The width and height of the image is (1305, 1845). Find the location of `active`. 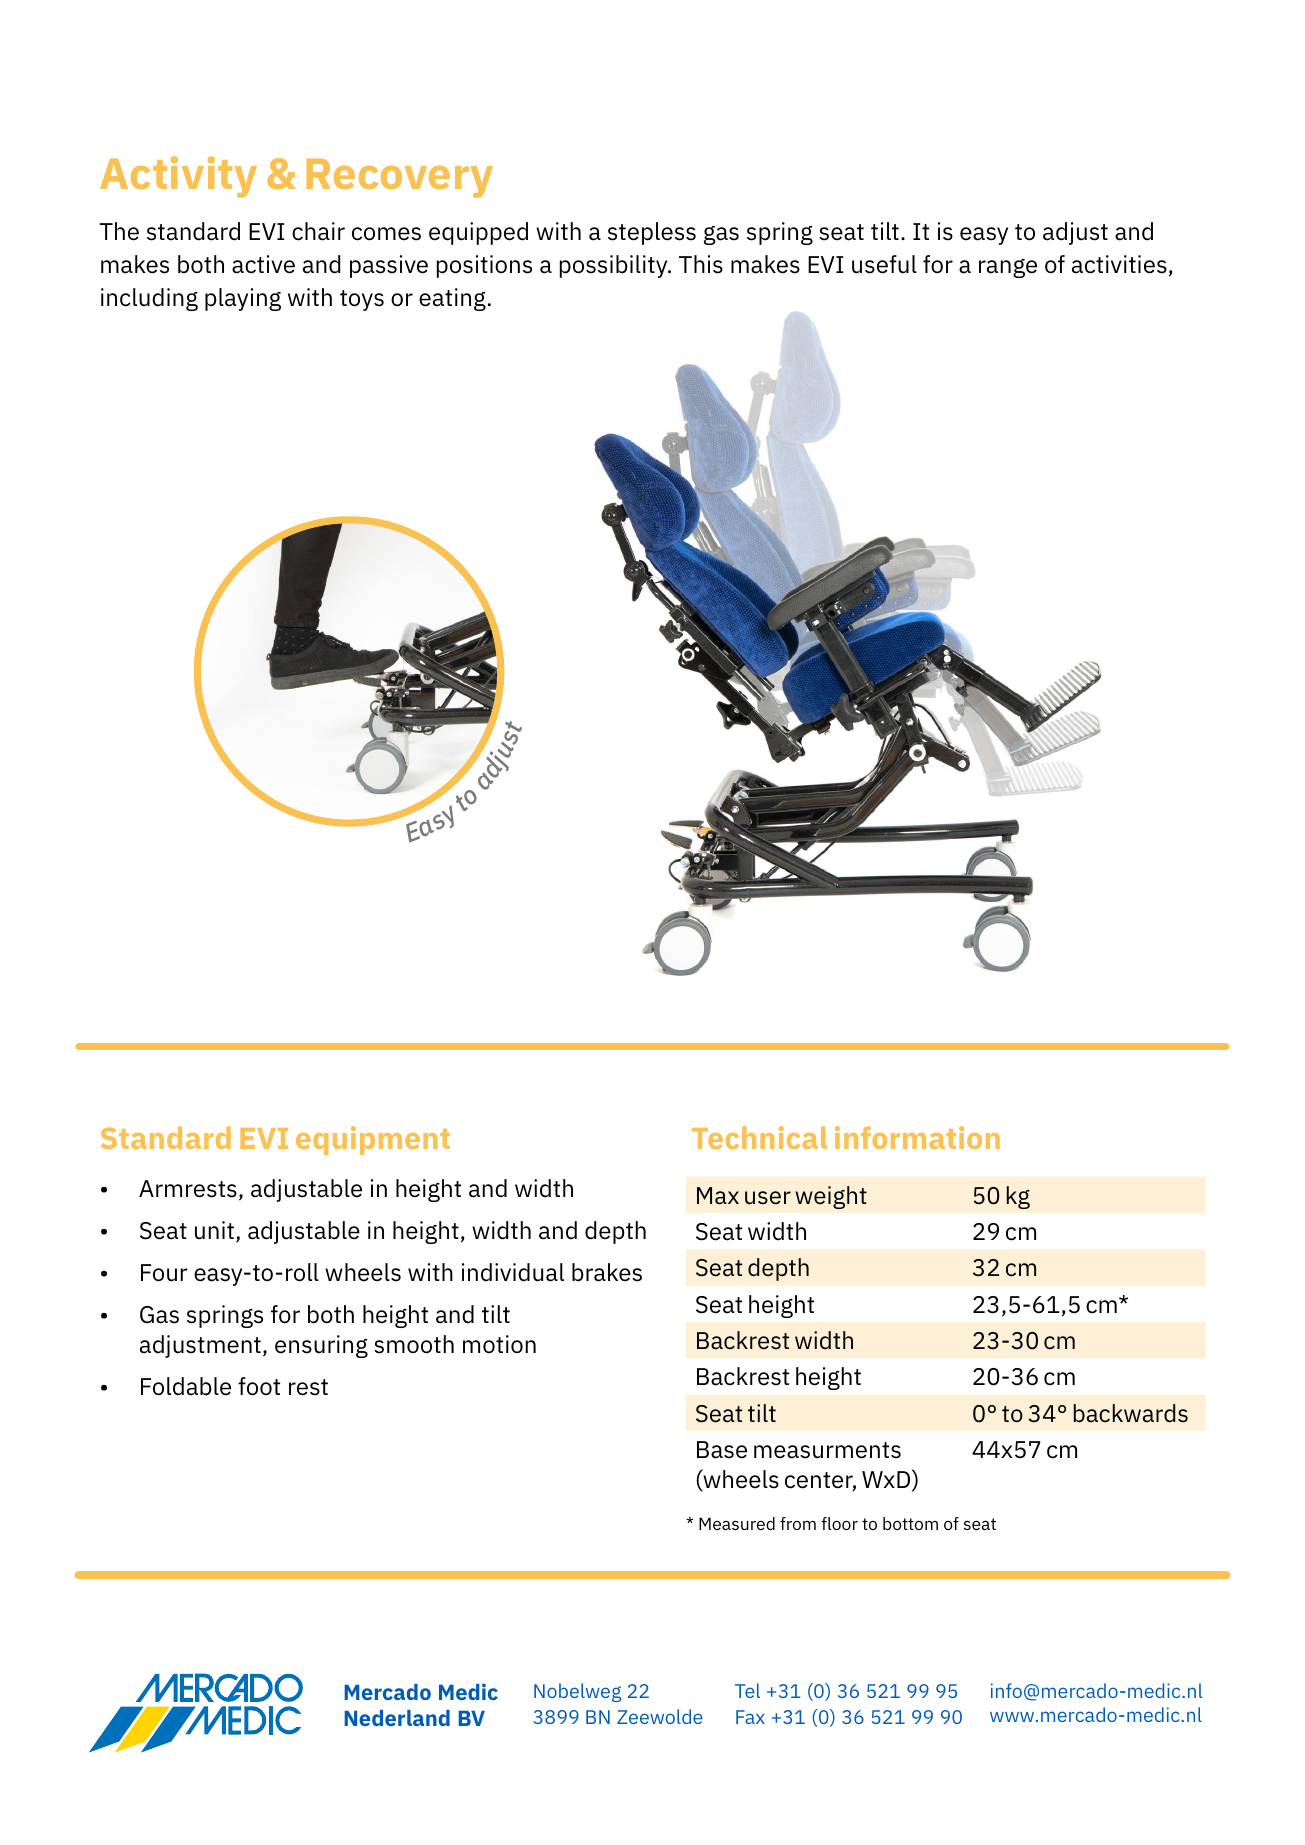

active is located at coordinates (263, 264).
